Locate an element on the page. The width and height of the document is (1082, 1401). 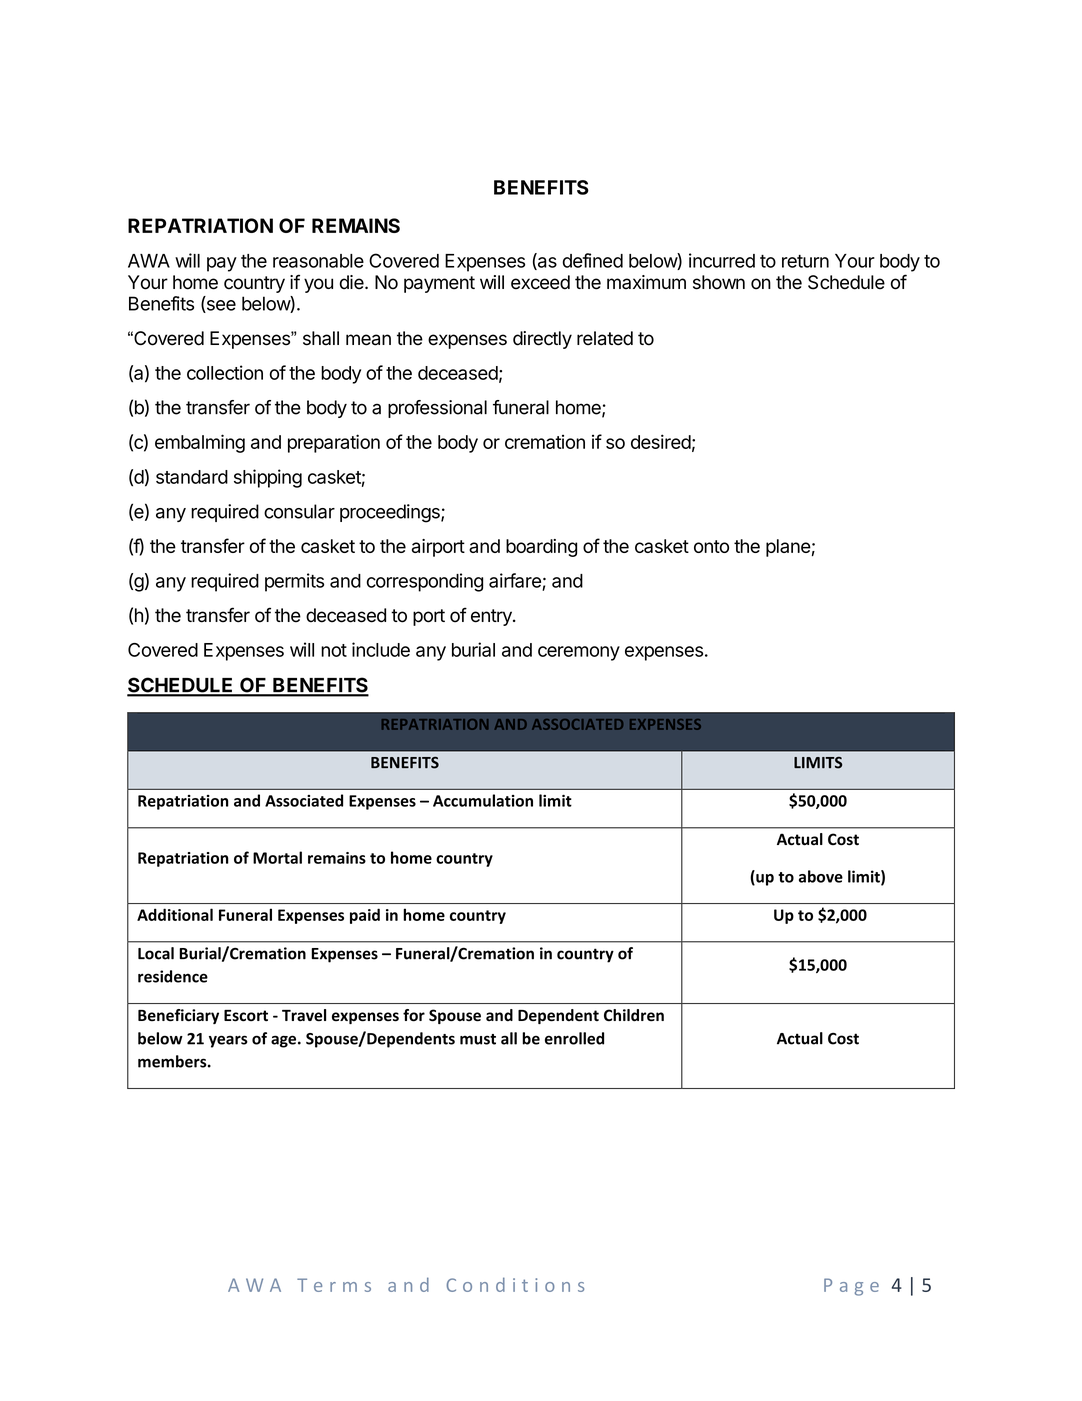
reasonable is located at coordinates (318, 261).
